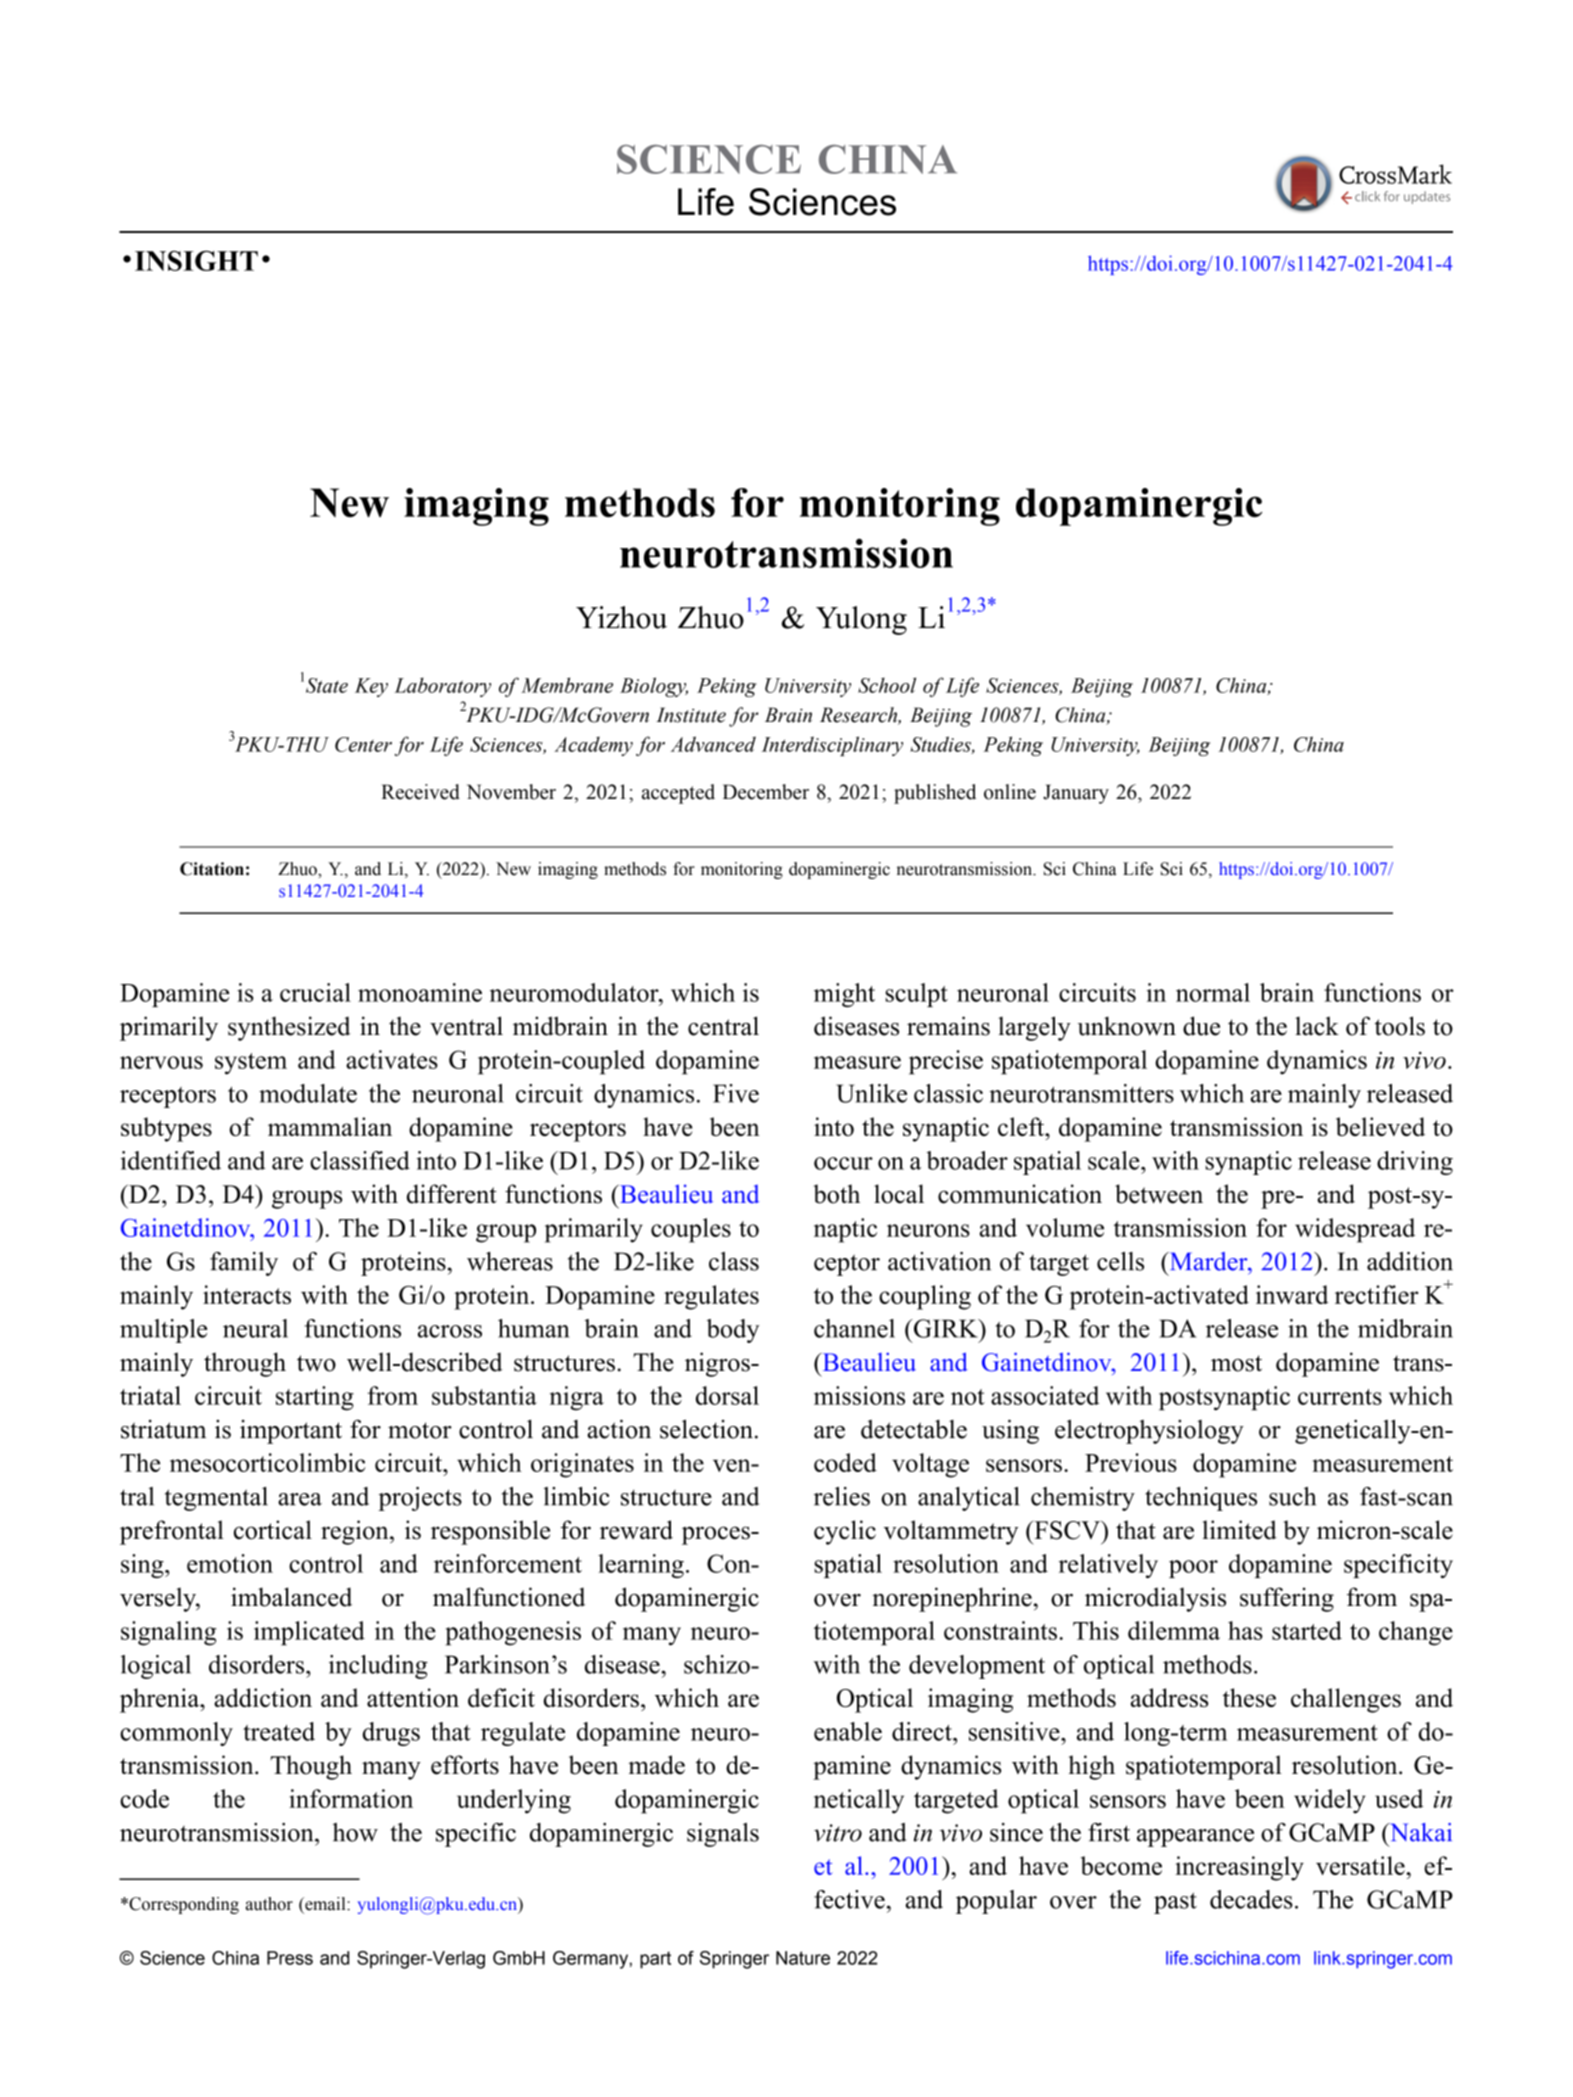 This screenshot has width=1573, height=2097. What do you see at coordinates (887, 685) in the screenshot?
I see `School` at bounding box center [887, 685].
